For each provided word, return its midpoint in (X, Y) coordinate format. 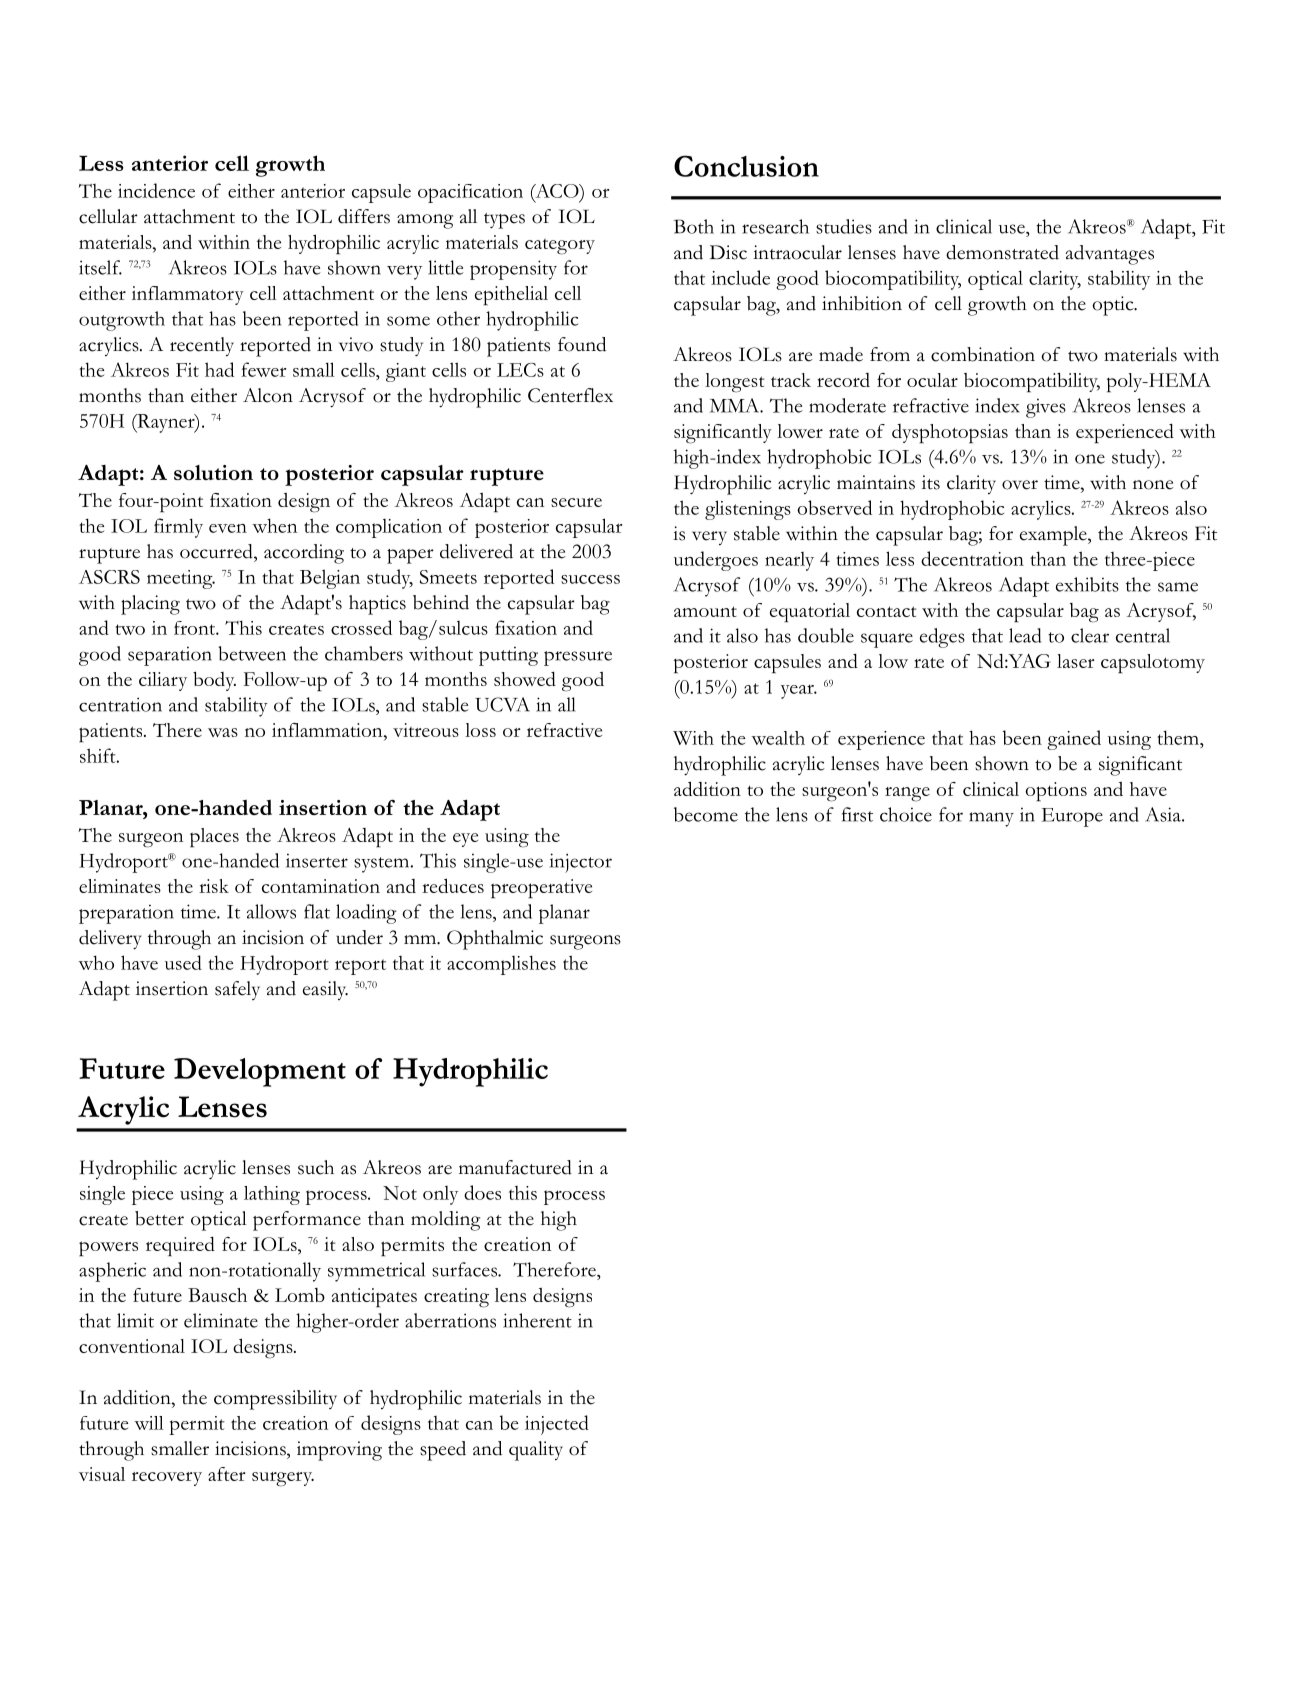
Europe (1072, 817)
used (183, 962)
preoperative (541, 889)
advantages (1110, 255)
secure (576, 502)
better (159, 1218)
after (227, 1474)
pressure (578, 658)
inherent (537, 1320)
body (214, 681)
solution (213, 472)
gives (1046, 408)
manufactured (515, 1167)
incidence (156, 190)
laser (1076, 661)
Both (694, 226)
